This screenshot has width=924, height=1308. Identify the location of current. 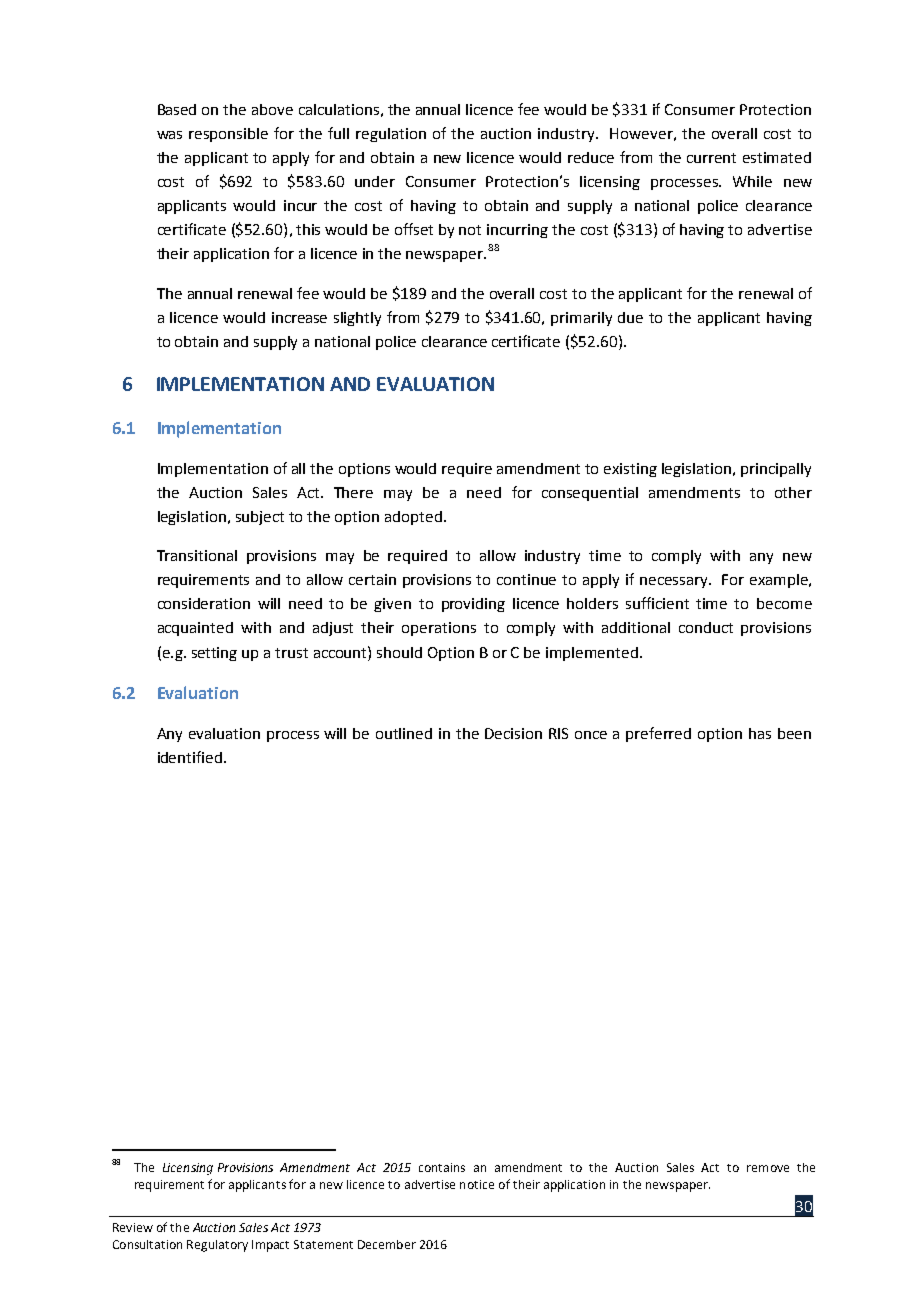
(711, 158).
